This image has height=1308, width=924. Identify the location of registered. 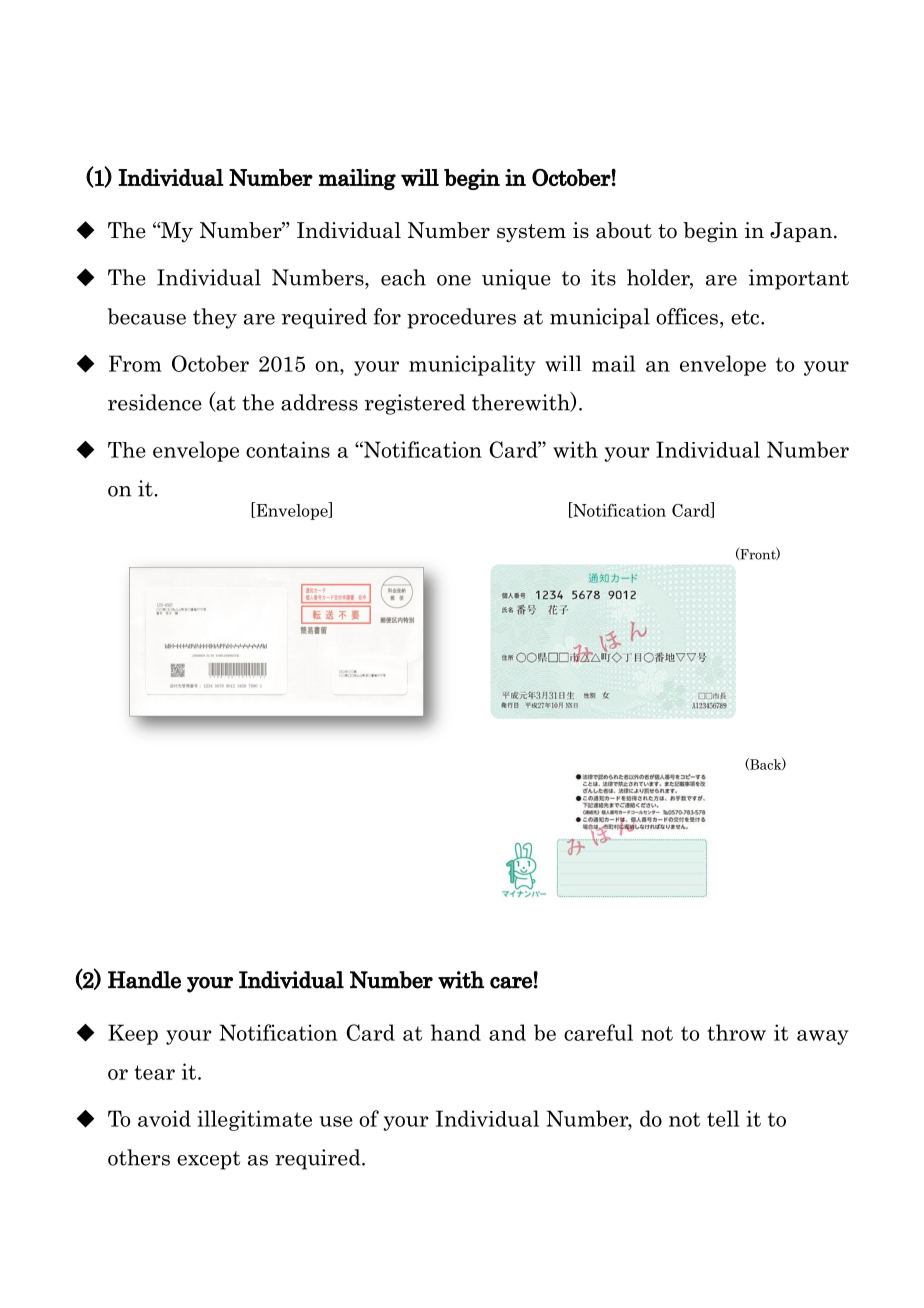
(415, 404).
